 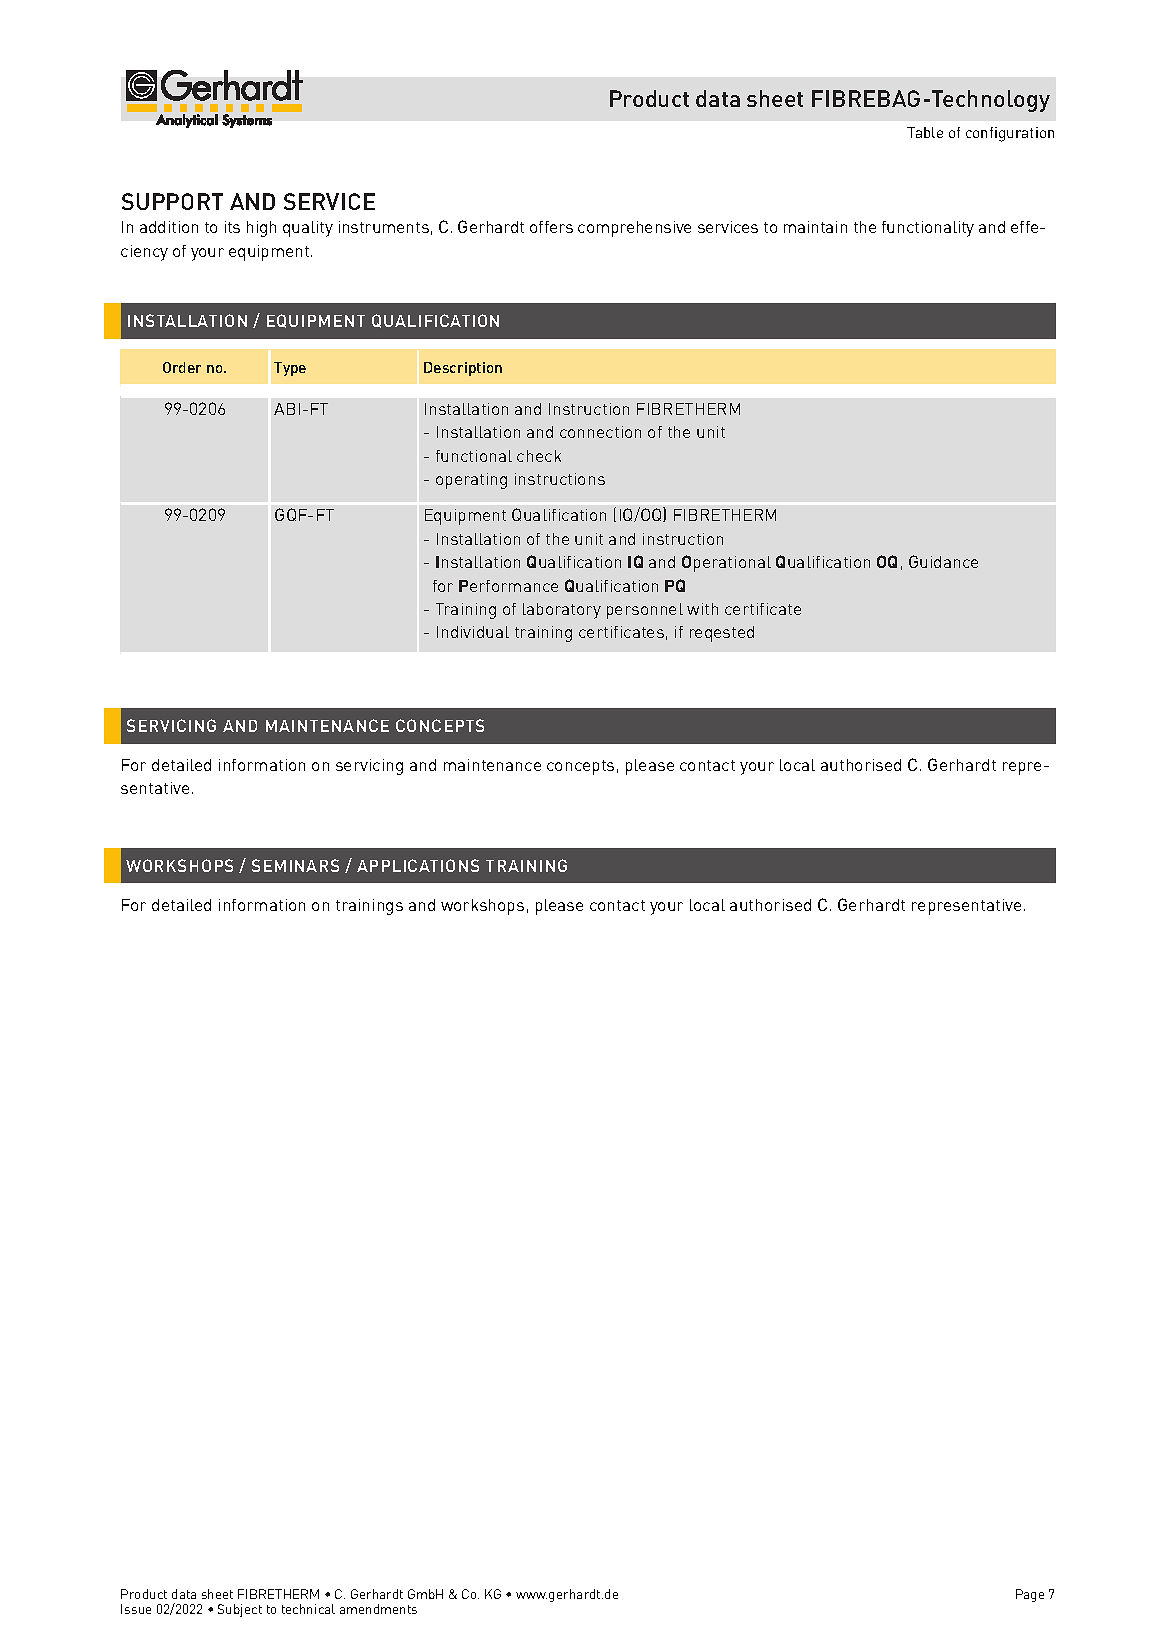 What do you see at coordinates (418, 865) in the screenshot?
I see `APPLICATIONS` at bounding box center [418, 865].
